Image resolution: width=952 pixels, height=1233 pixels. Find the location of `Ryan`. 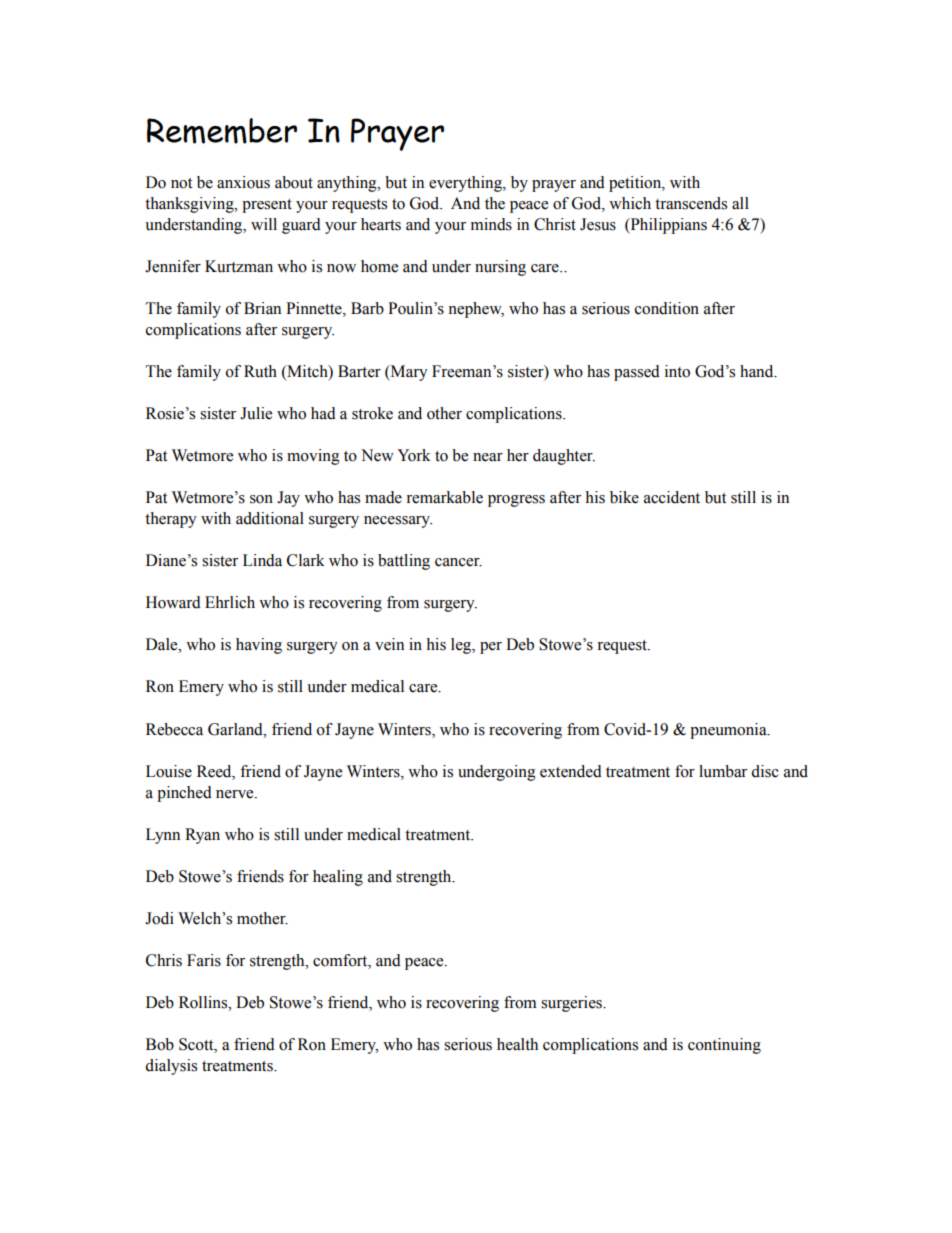

Ryan is located at coordinates (202, 836).
